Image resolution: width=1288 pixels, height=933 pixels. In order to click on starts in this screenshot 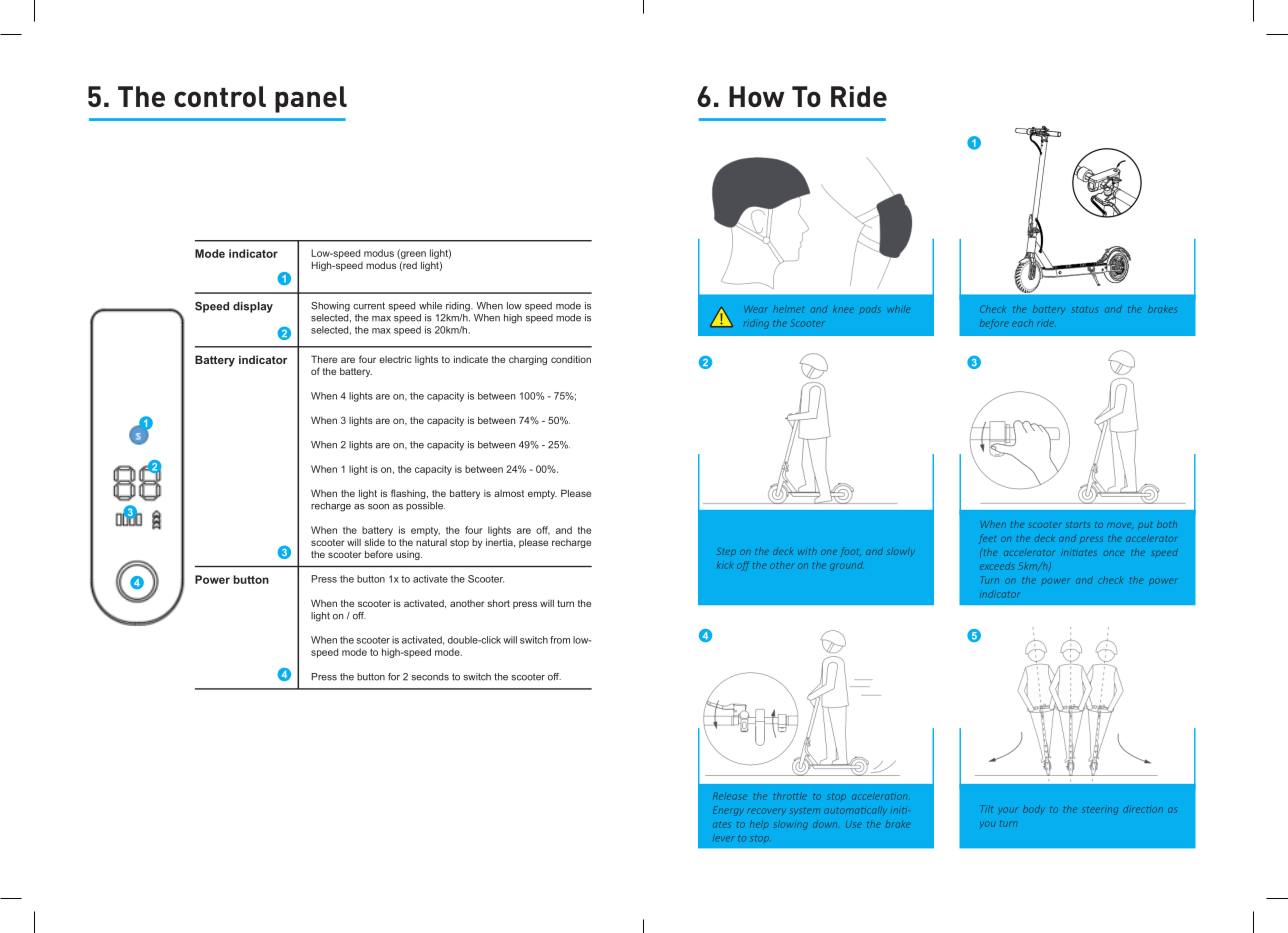, I will do `click(1077, 524)`.
